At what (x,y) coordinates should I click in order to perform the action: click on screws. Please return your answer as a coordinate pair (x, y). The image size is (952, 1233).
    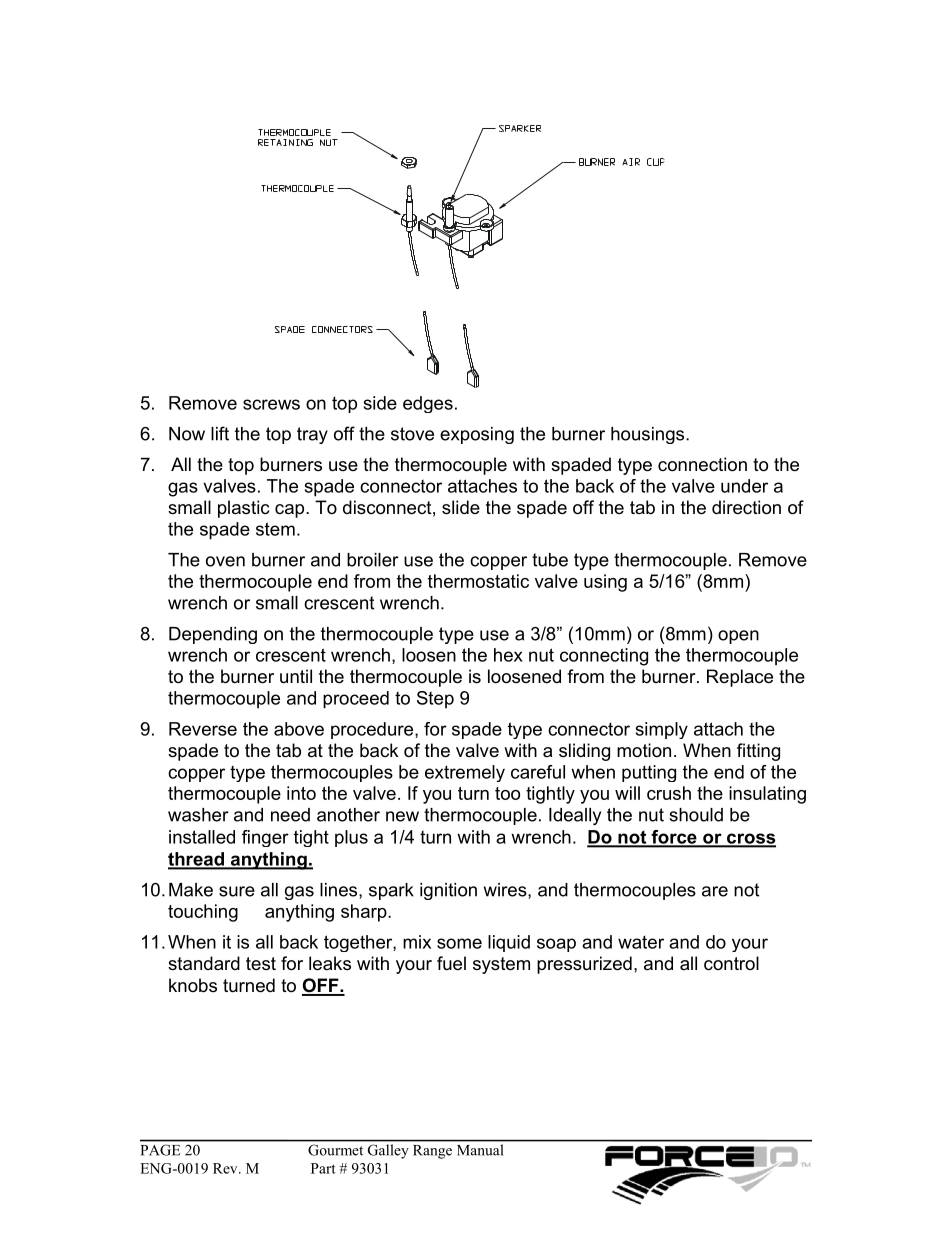
    Looking at the image, I should click on (271, 404).
